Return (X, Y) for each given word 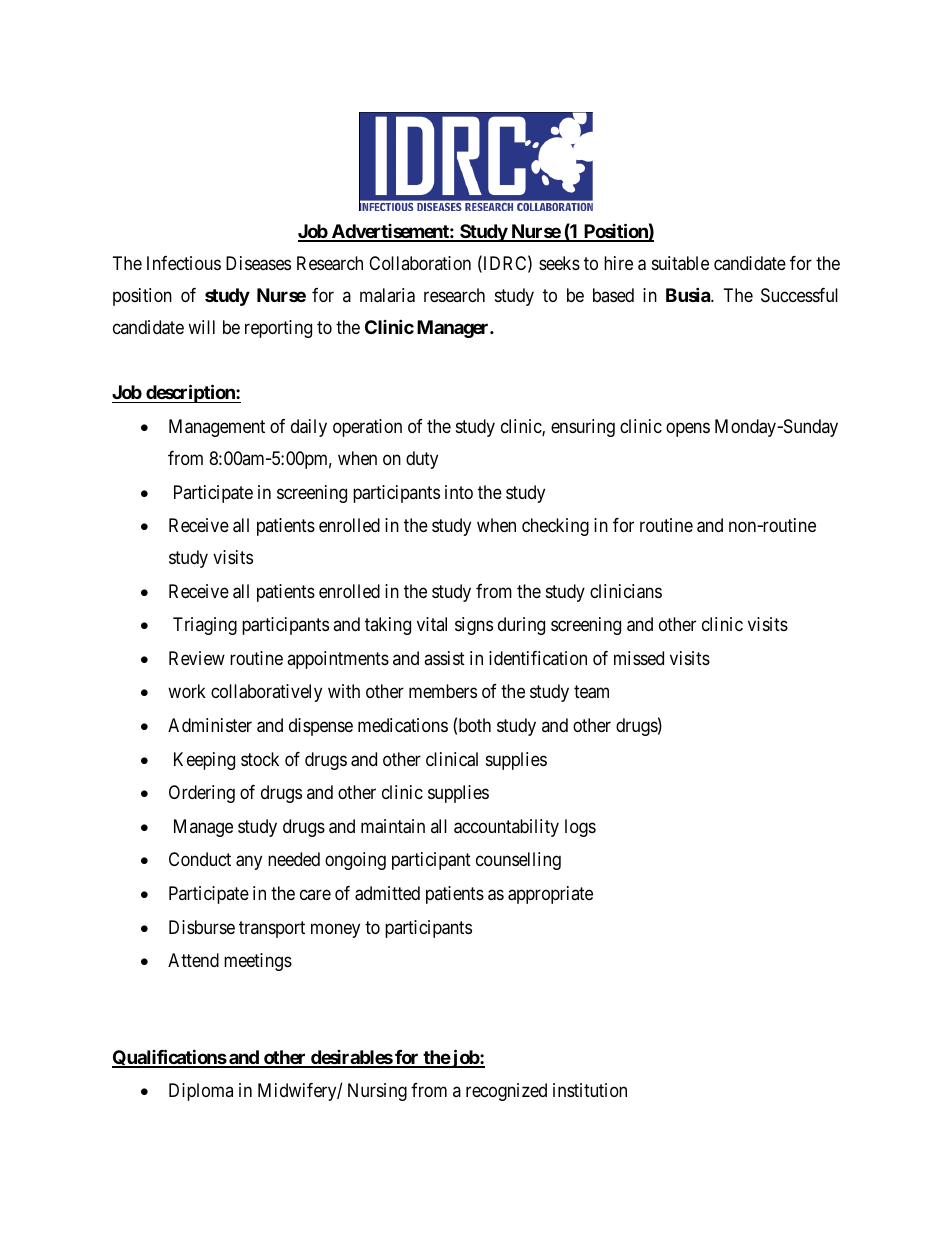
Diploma (201, 1092)
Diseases (258, 263)
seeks (559, 263)
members (443, 691)
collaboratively (266, 693)
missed (639, 658)
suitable (680, 263)
